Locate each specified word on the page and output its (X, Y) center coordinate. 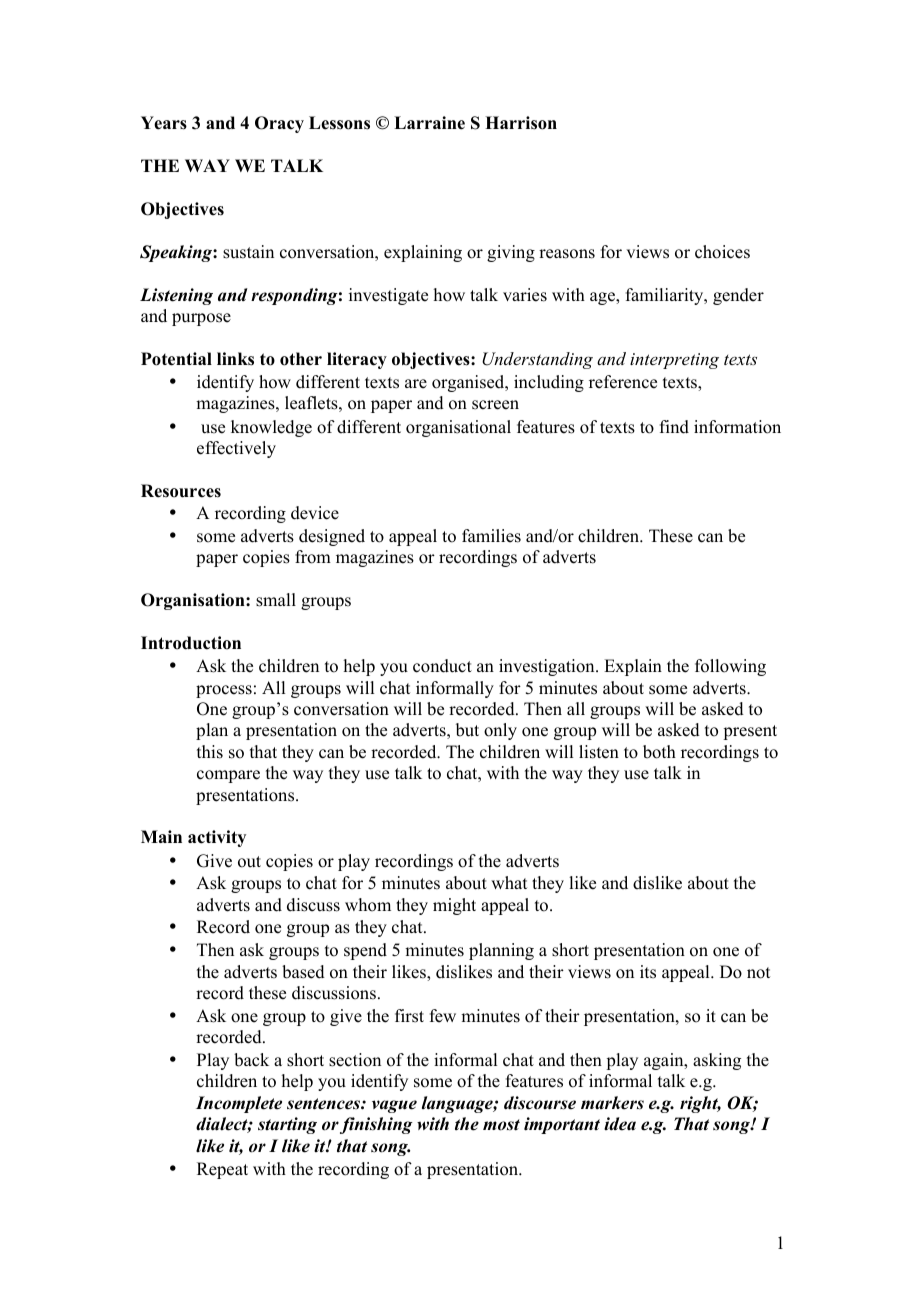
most (501, 1125)
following (730, 667)
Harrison (521, 123)
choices (722, 252)
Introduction (191, 643)
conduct (442, 666)
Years (164, 123)
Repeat (222, 1170)
